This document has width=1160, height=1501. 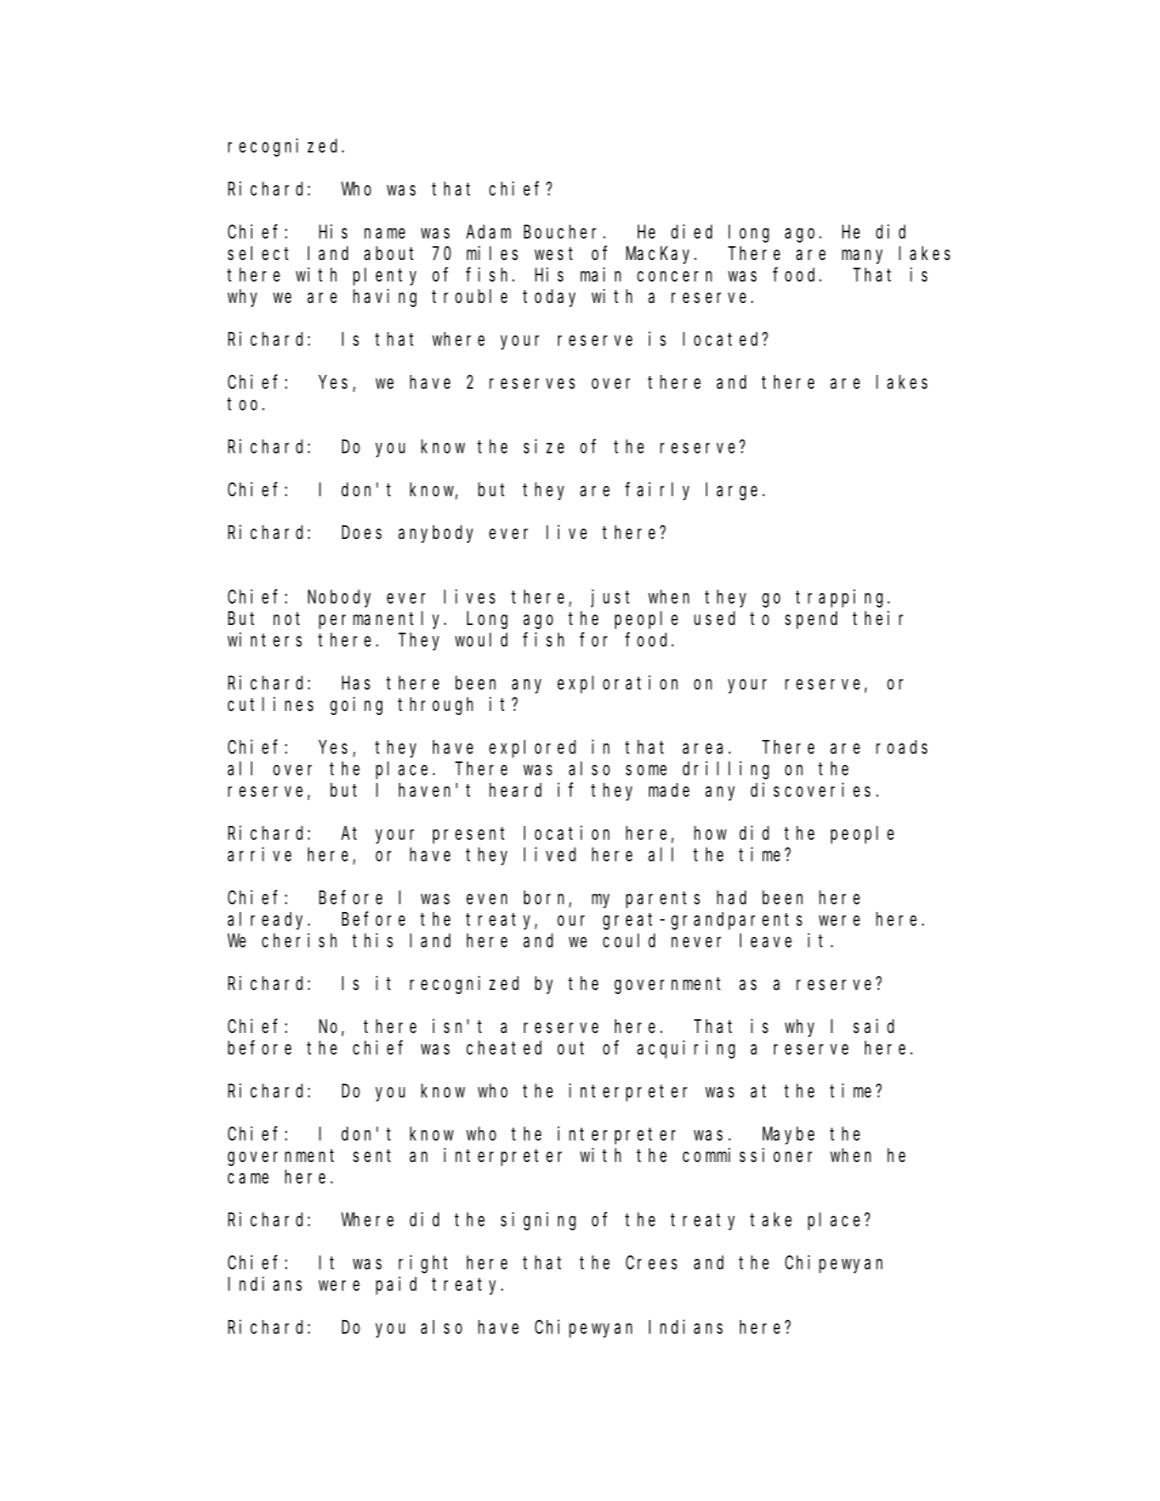 What do you see at coordinates (862, 256) in the document?
I see `many` at bounding box center [862, 256].
